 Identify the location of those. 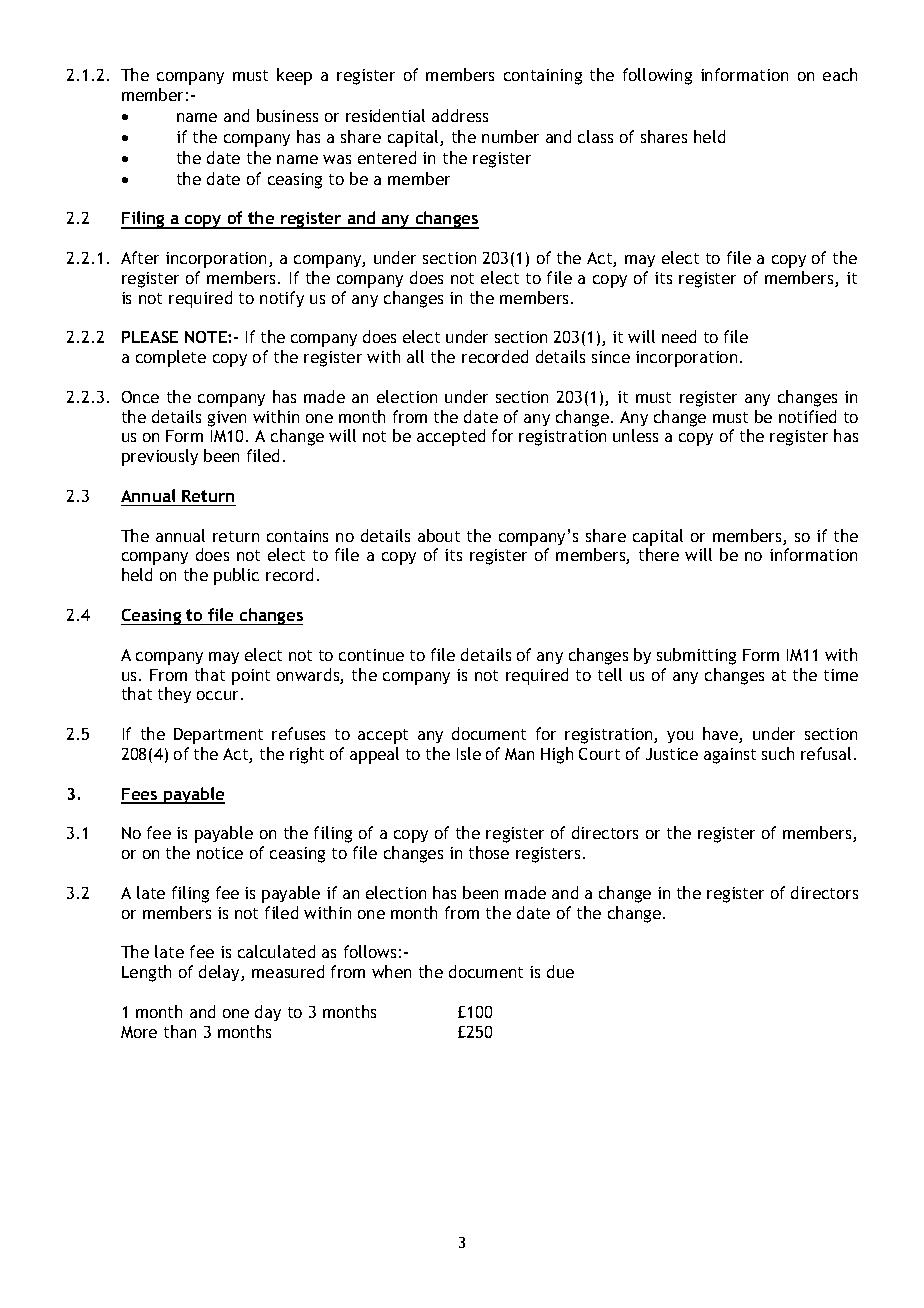
(489, 852).
